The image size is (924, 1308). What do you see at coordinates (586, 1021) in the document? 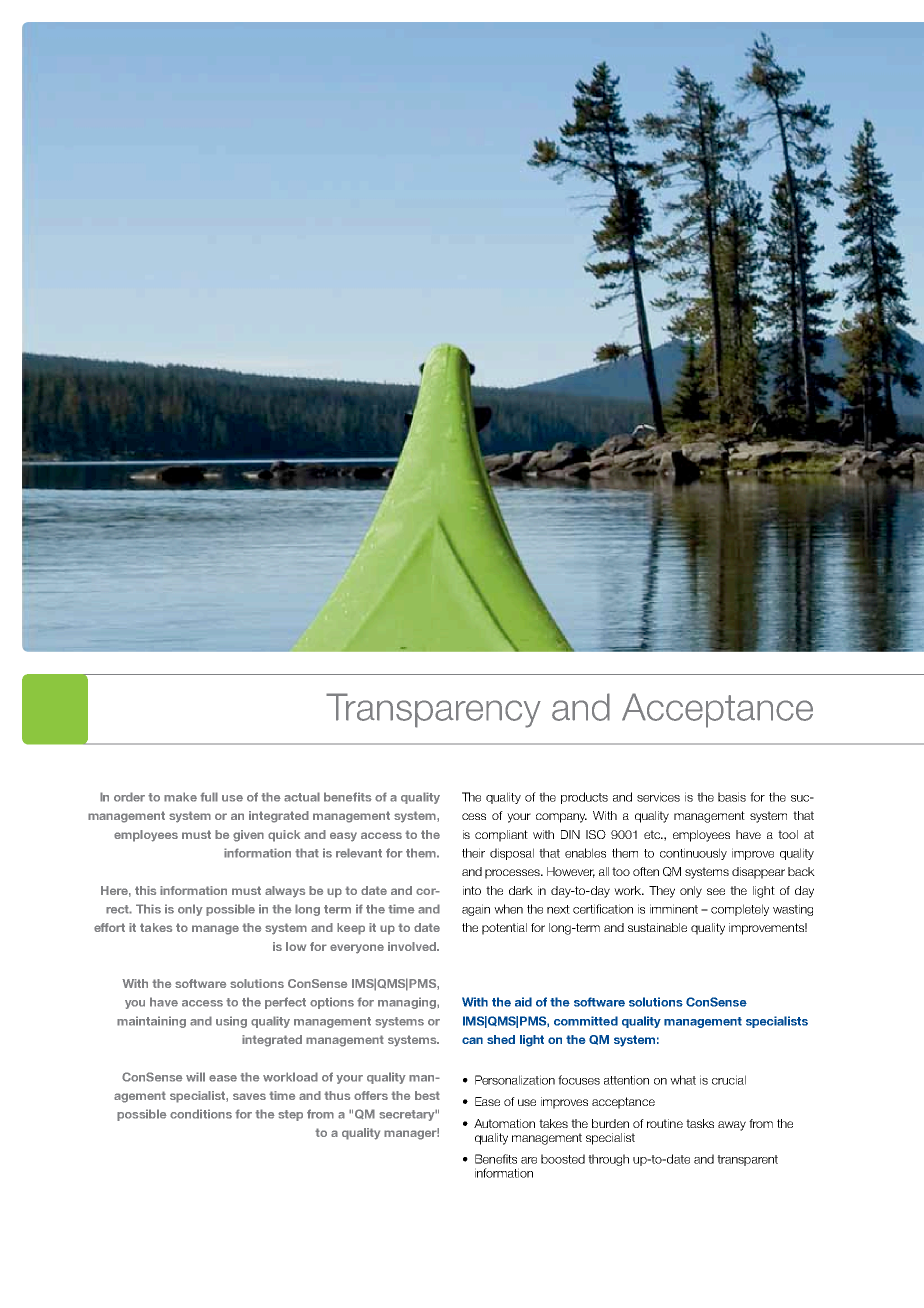
I see `committed` at bounding box center [586, 1021].
